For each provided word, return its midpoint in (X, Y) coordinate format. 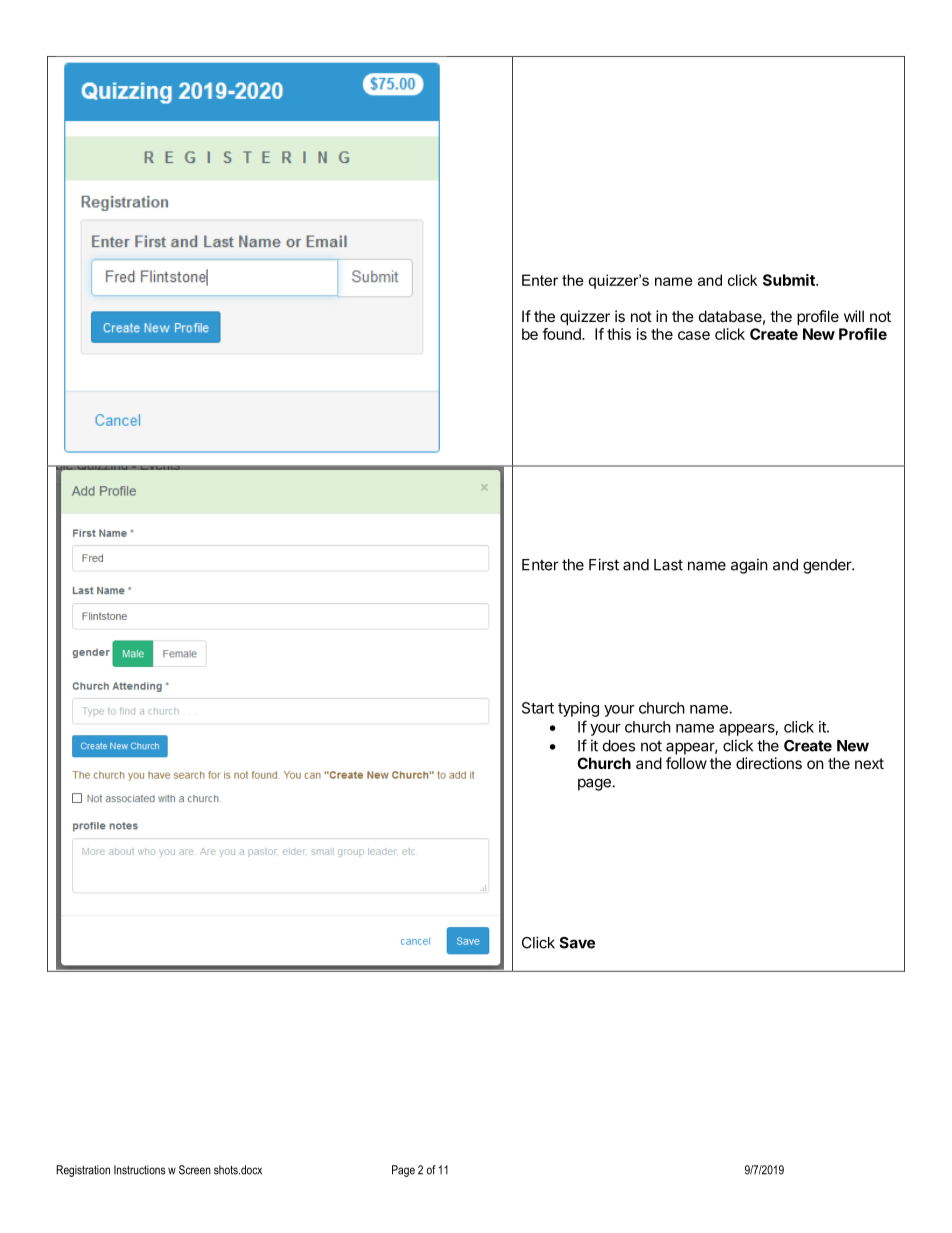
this (619, 334)
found (562, 334)
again (749, 566)
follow (686, 763)
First (604, 564)
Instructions (139, 1170)
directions (769, 763)
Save (577, 943)
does (619, 746)
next (869, 763)
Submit (790, 280)
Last (668, 565)
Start (538, 708)
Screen (195, 1170)
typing (578, 709)
